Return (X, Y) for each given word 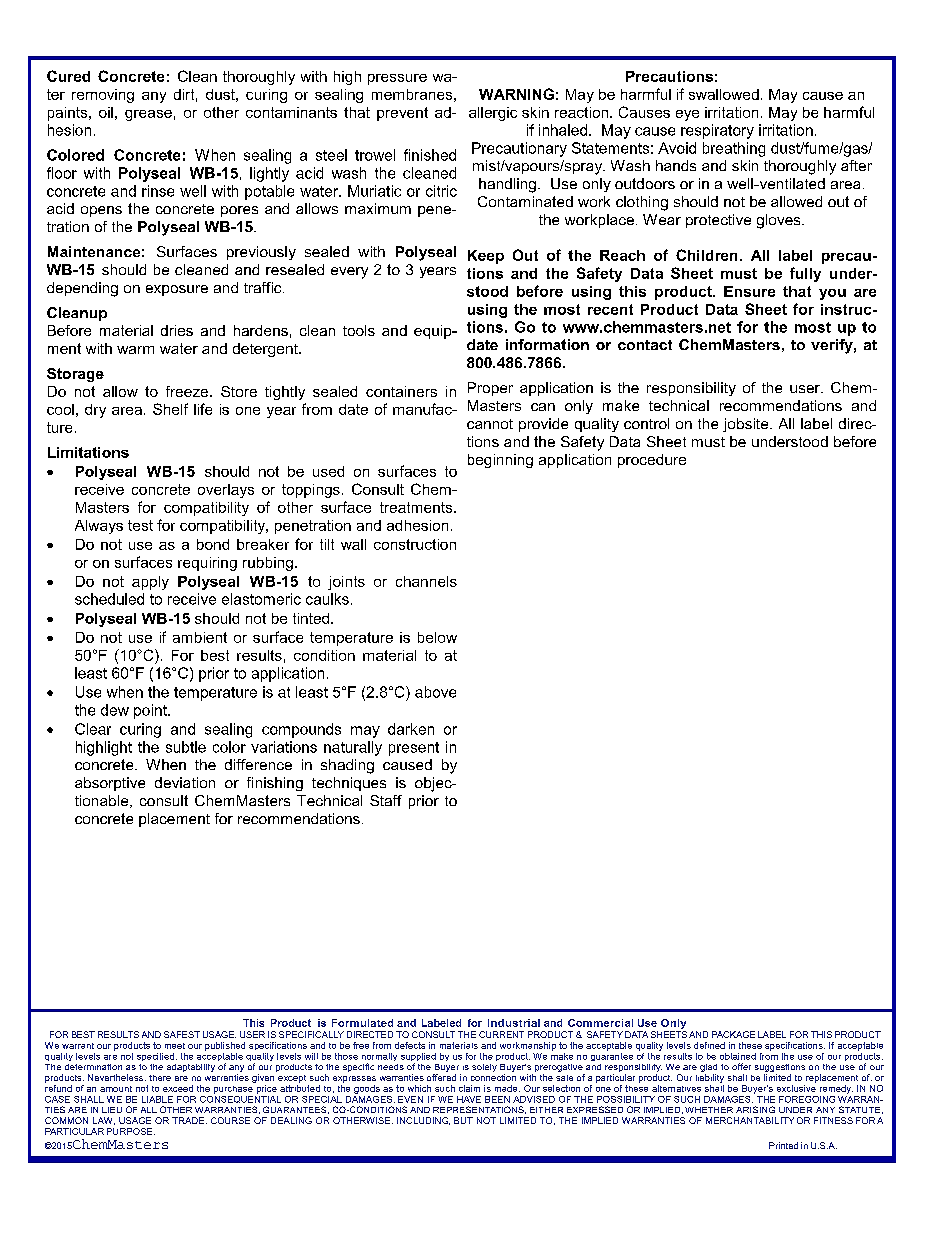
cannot (490, 424)
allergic (493, 114)
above (435, 692)
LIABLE (157, 1099)
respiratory (717, 131)
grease (148, 115)
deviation (185, 782)
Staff (386, 800)
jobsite (747, 425)
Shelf (170, 409)
